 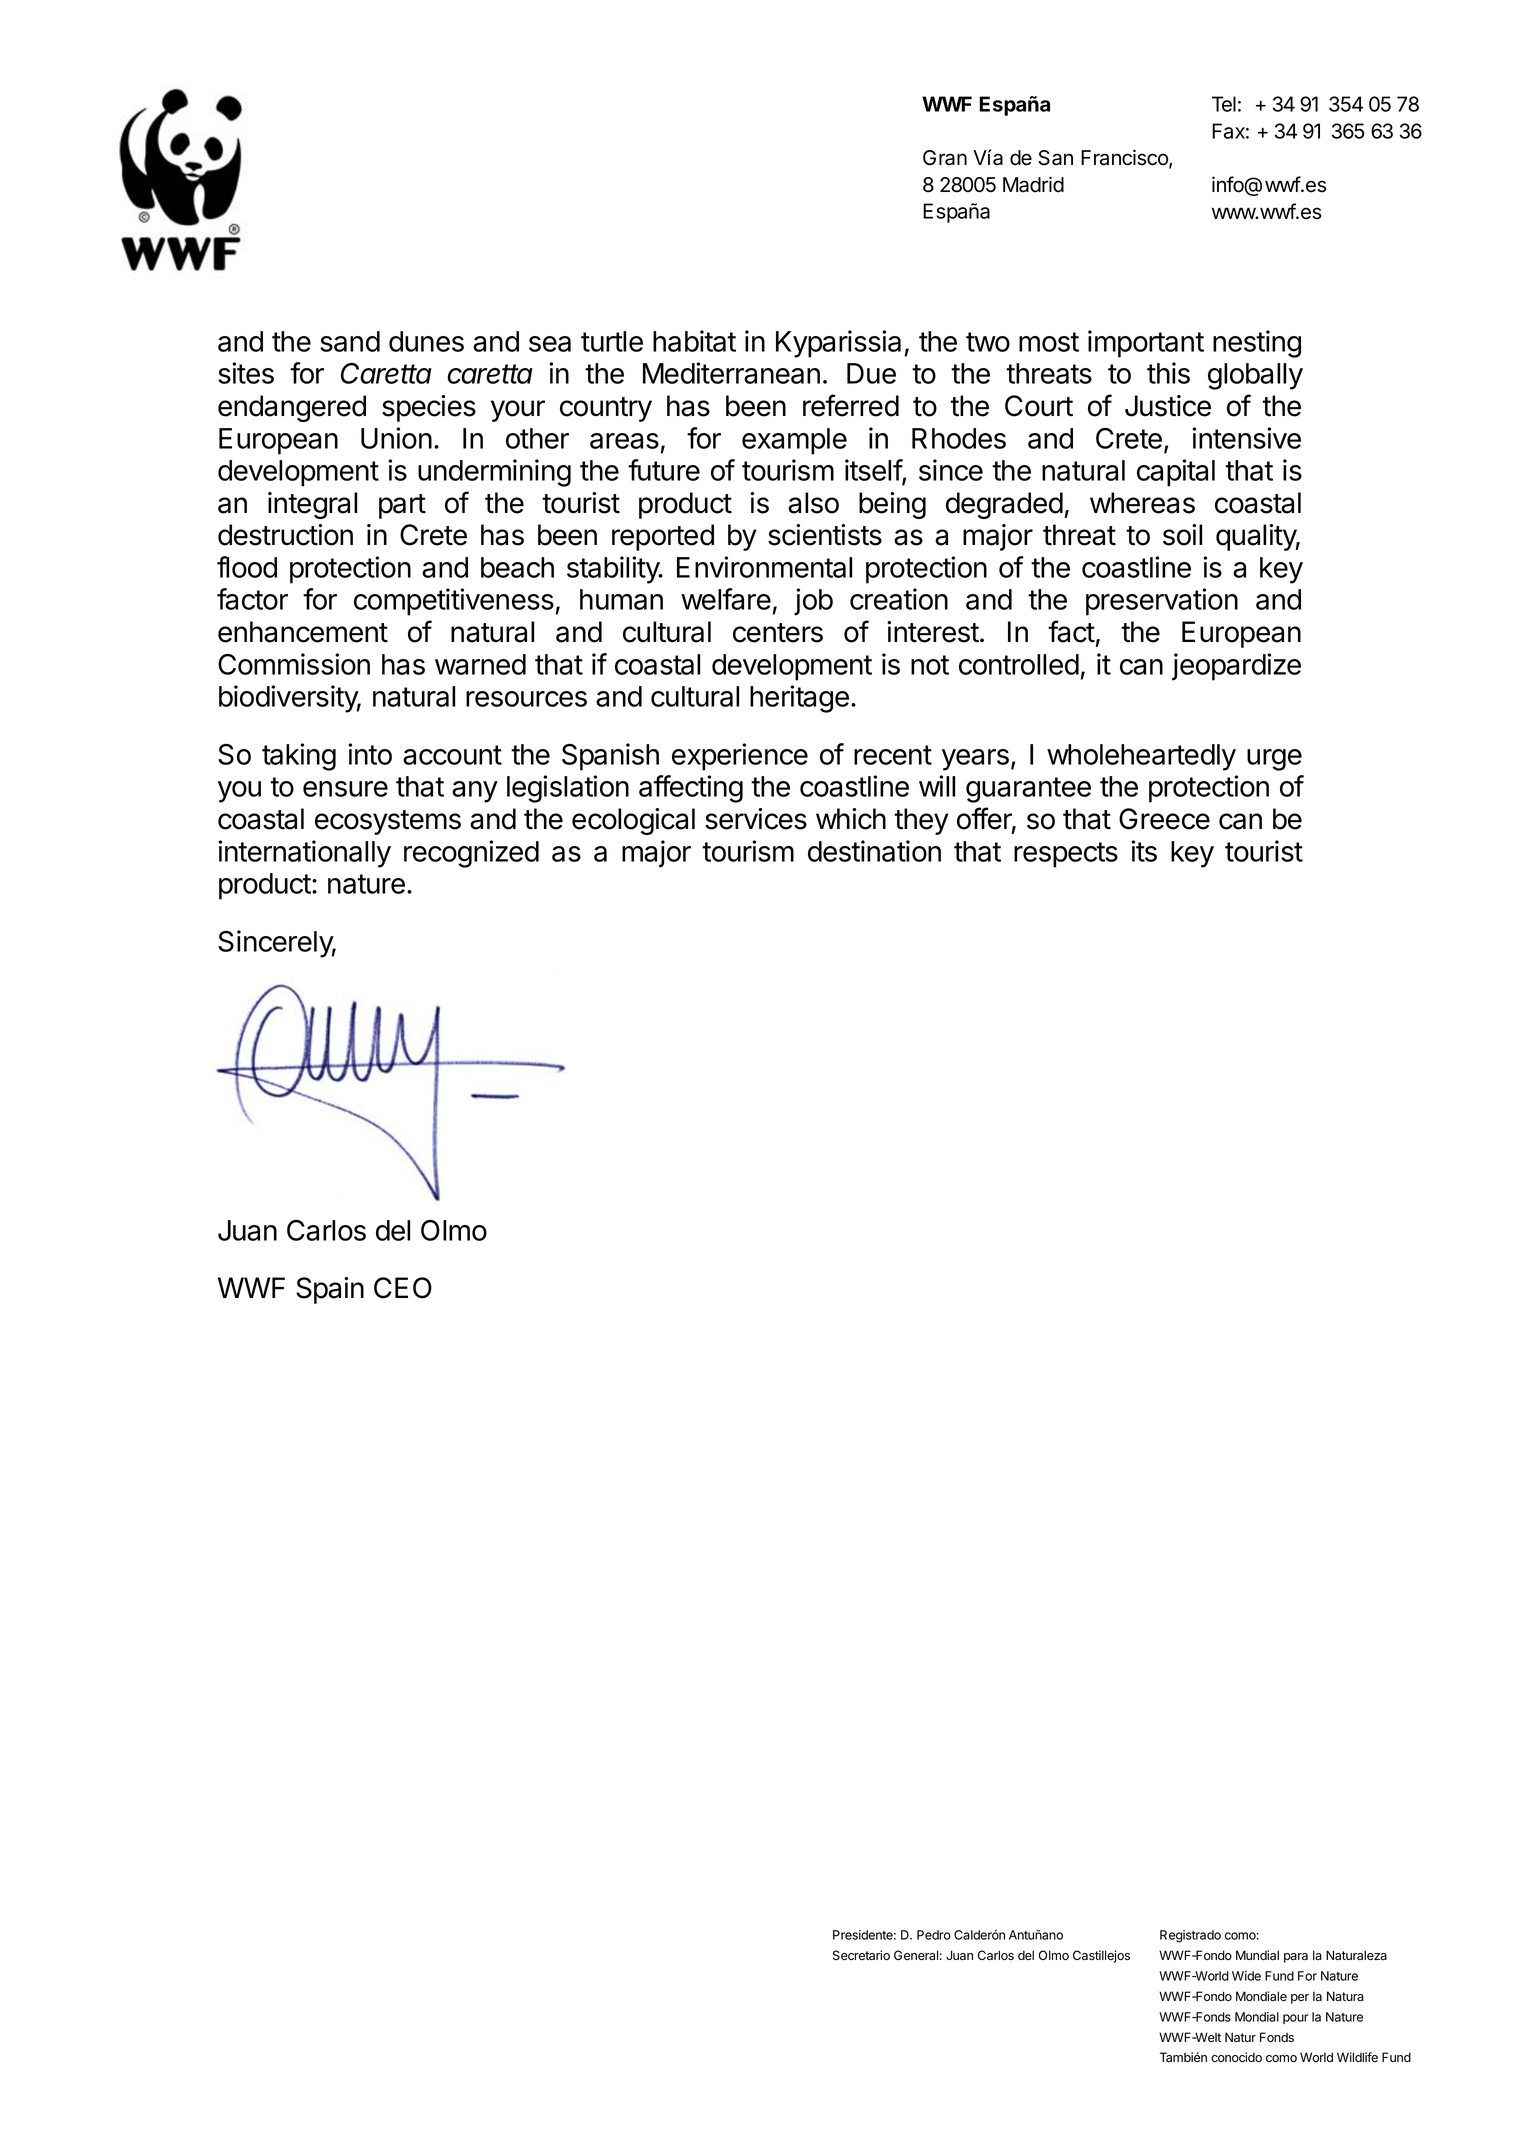 I want to click on part, so click(x=402, y=506).
